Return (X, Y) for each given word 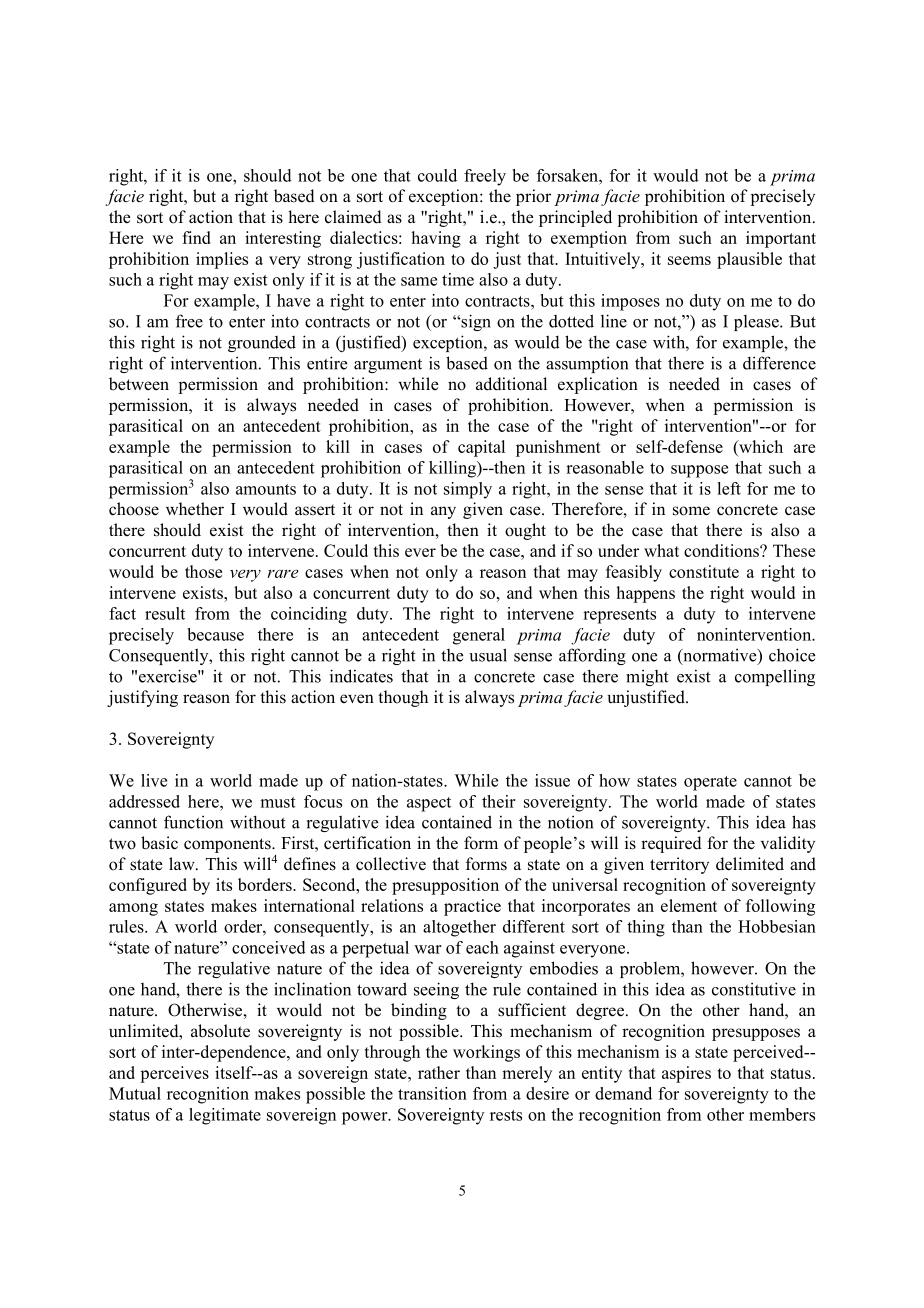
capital (481, 448)
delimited (750, 864)
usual (488, 655)
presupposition (445, 886)
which (760, 446)
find (196, 237)
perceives (174, 1074)
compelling (775, 677)
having (436, 239)
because (215, 634)
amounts (266, 489)
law (183, 863)
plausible (749, 260)
